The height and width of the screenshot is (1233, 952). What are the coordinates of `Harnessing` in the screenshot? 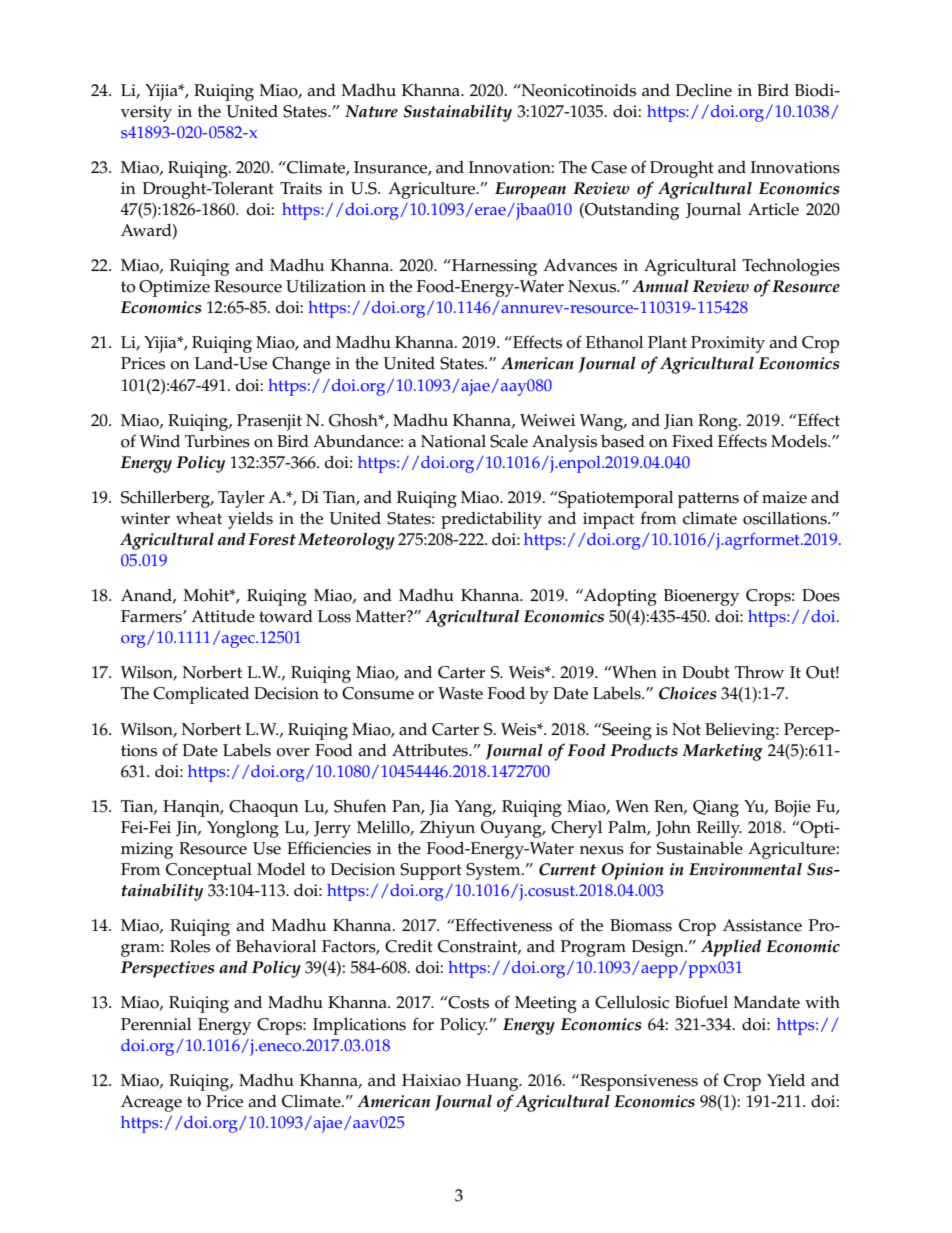 It's located at (493, 267).
